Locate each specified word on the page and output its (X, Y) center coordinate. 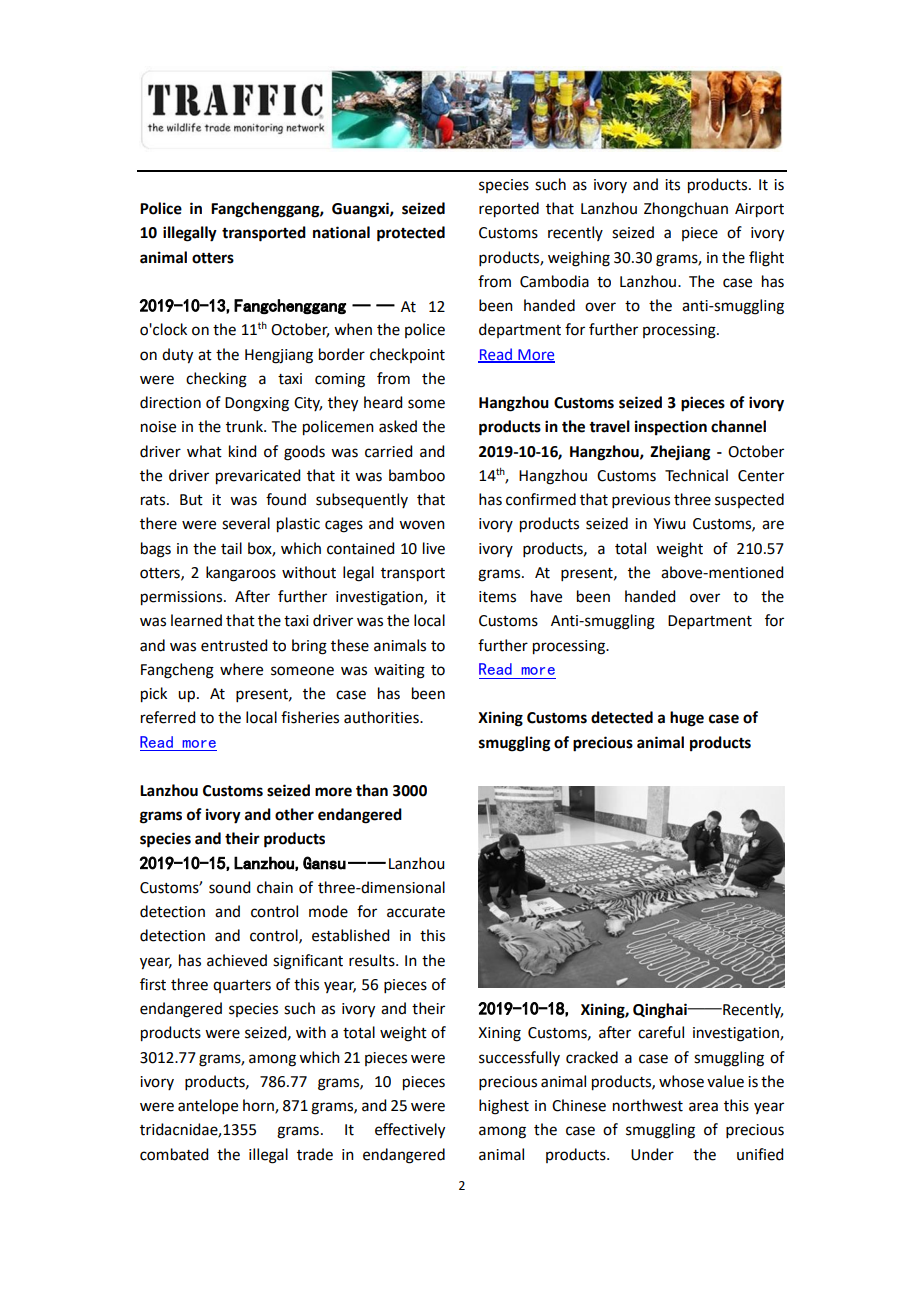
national (341, 232)
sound (229, 887)
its (672, 185)
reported (509, 210)
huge (687, 719)
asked (398, 426)
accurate (416, 912)
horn (259, 1106)
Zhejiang (680, 453)
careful (661, 1032)
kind (242, 451)
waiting (399, 671)
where (241, 669)
